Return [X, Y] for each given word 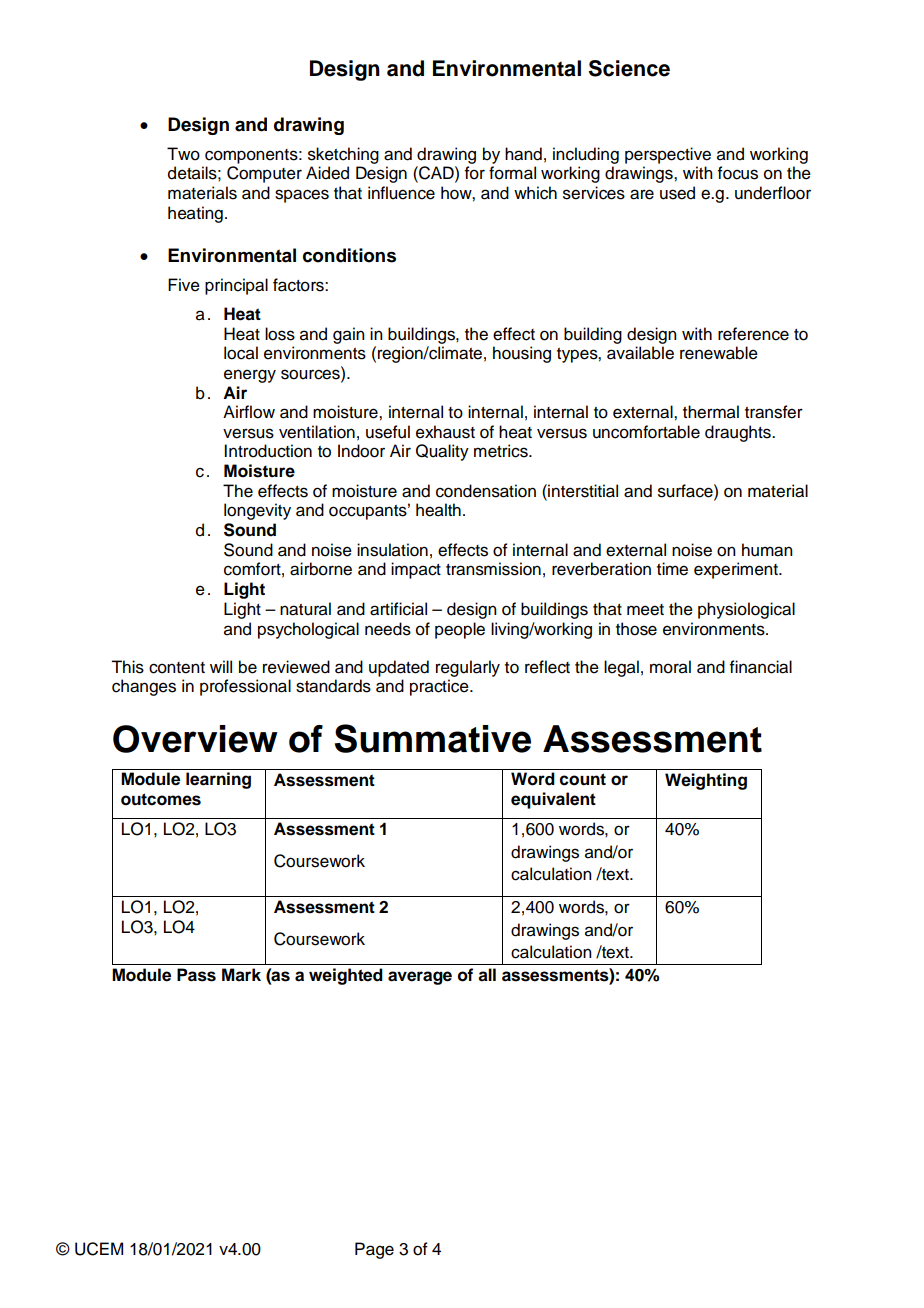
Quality [442, 452]
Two [183, 154]
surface [686, 491]
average [420, 978]
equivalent [553, 800]
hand [523, 154]
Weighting [706, 781]
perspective [668, 155]
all [487, 975]
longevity [257, 511]
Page [374, 1250]
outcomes [161, 799]
